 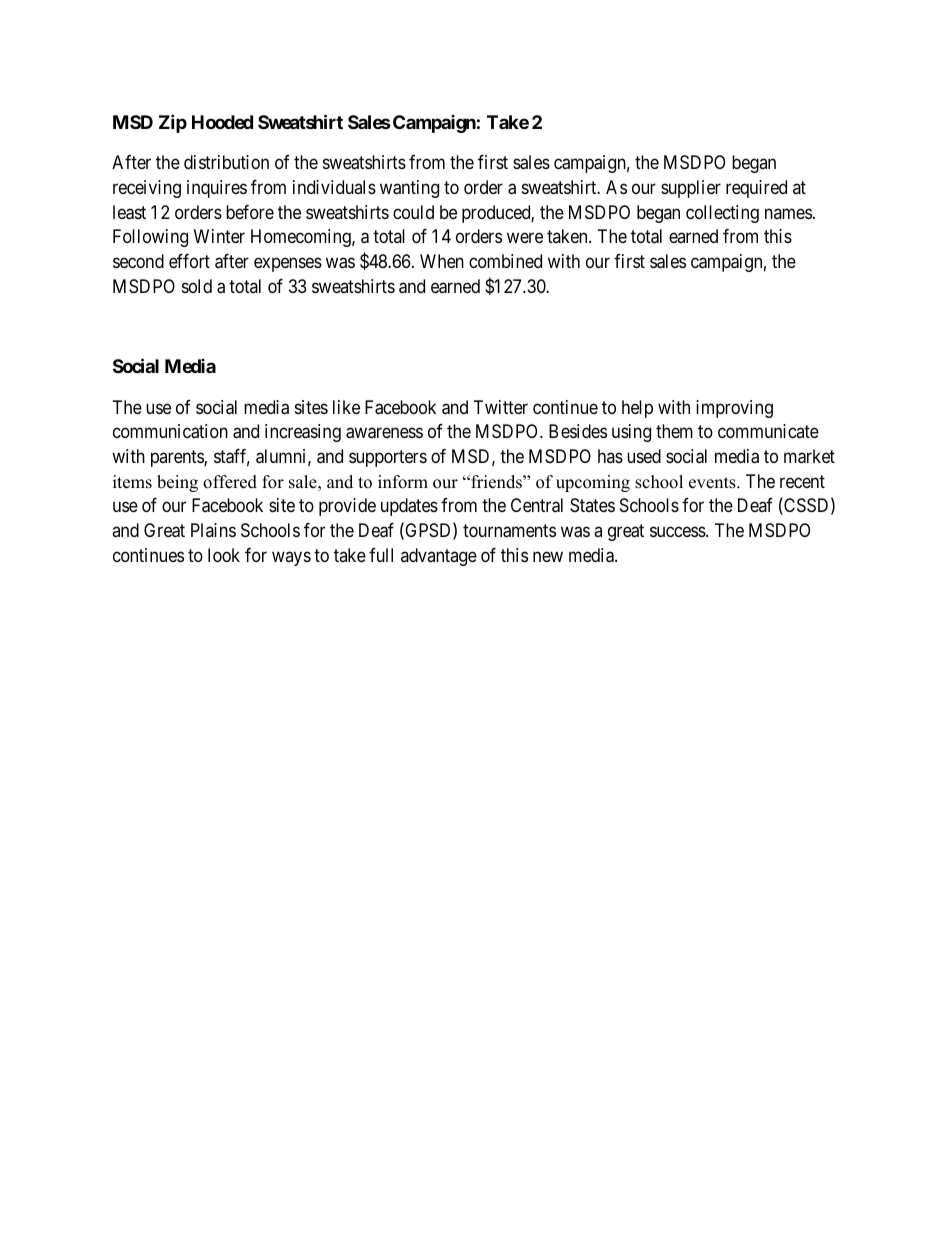 What do you see at coordinates (756, 189) in the page?
I see `required` at bounding box center [756, 189].
